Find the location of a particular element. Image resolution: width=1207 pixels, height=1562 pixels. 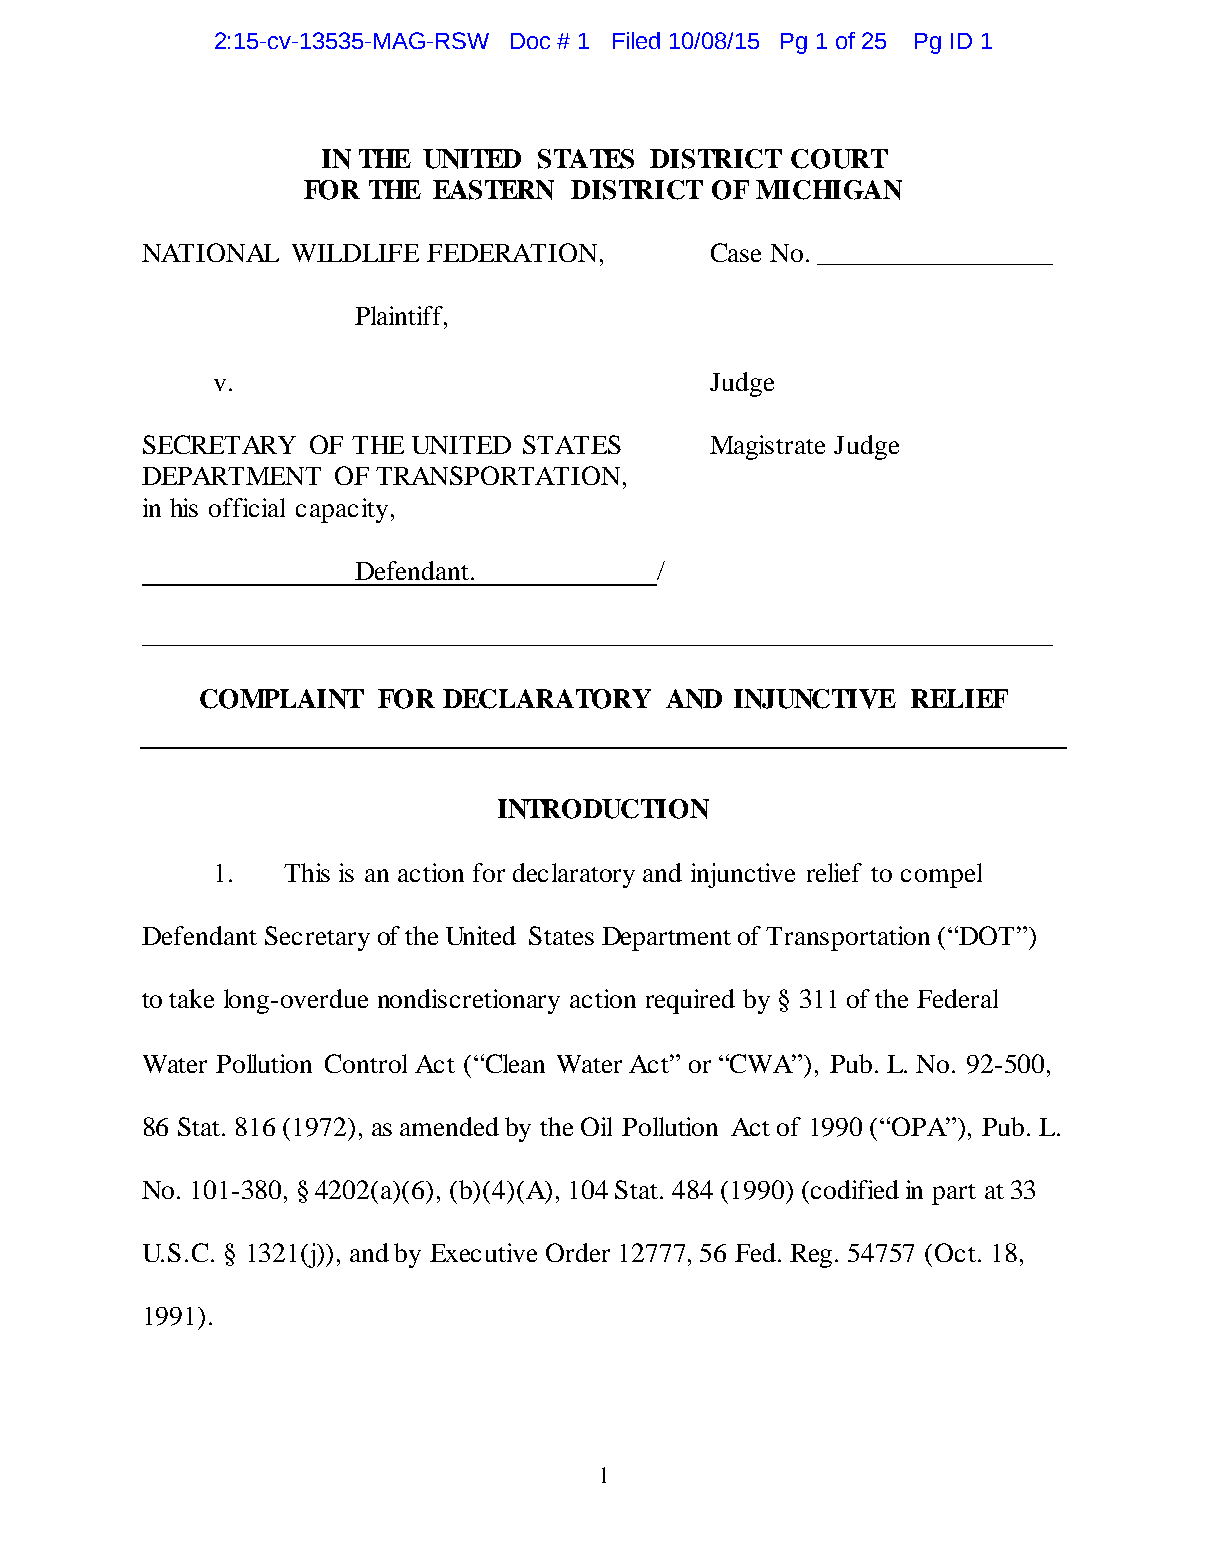

Magistrate is located at coordinates (767, 447).
